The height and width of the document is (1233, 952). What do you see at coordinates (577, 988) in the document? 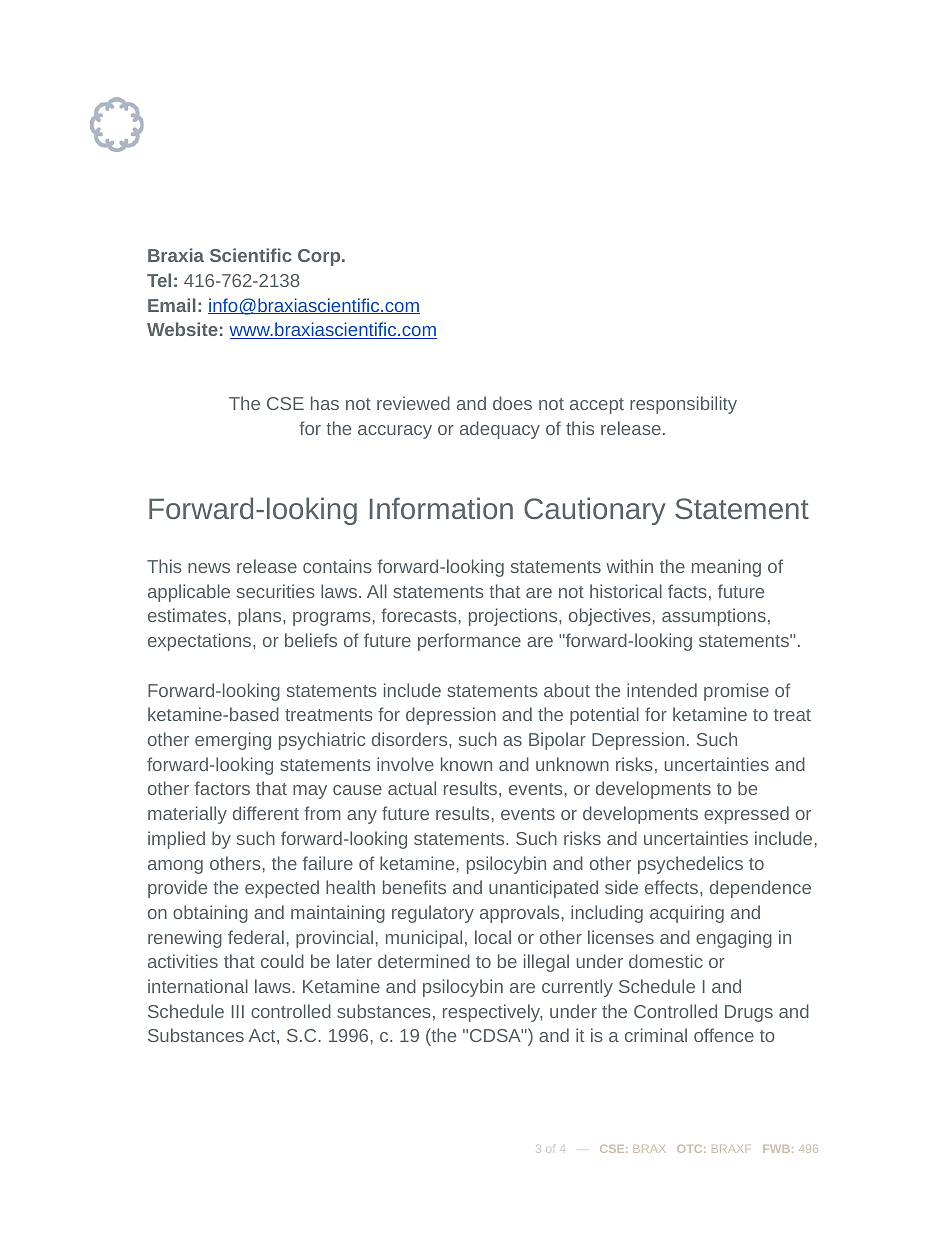
I see `currently` at bounding box center [577, 988].
